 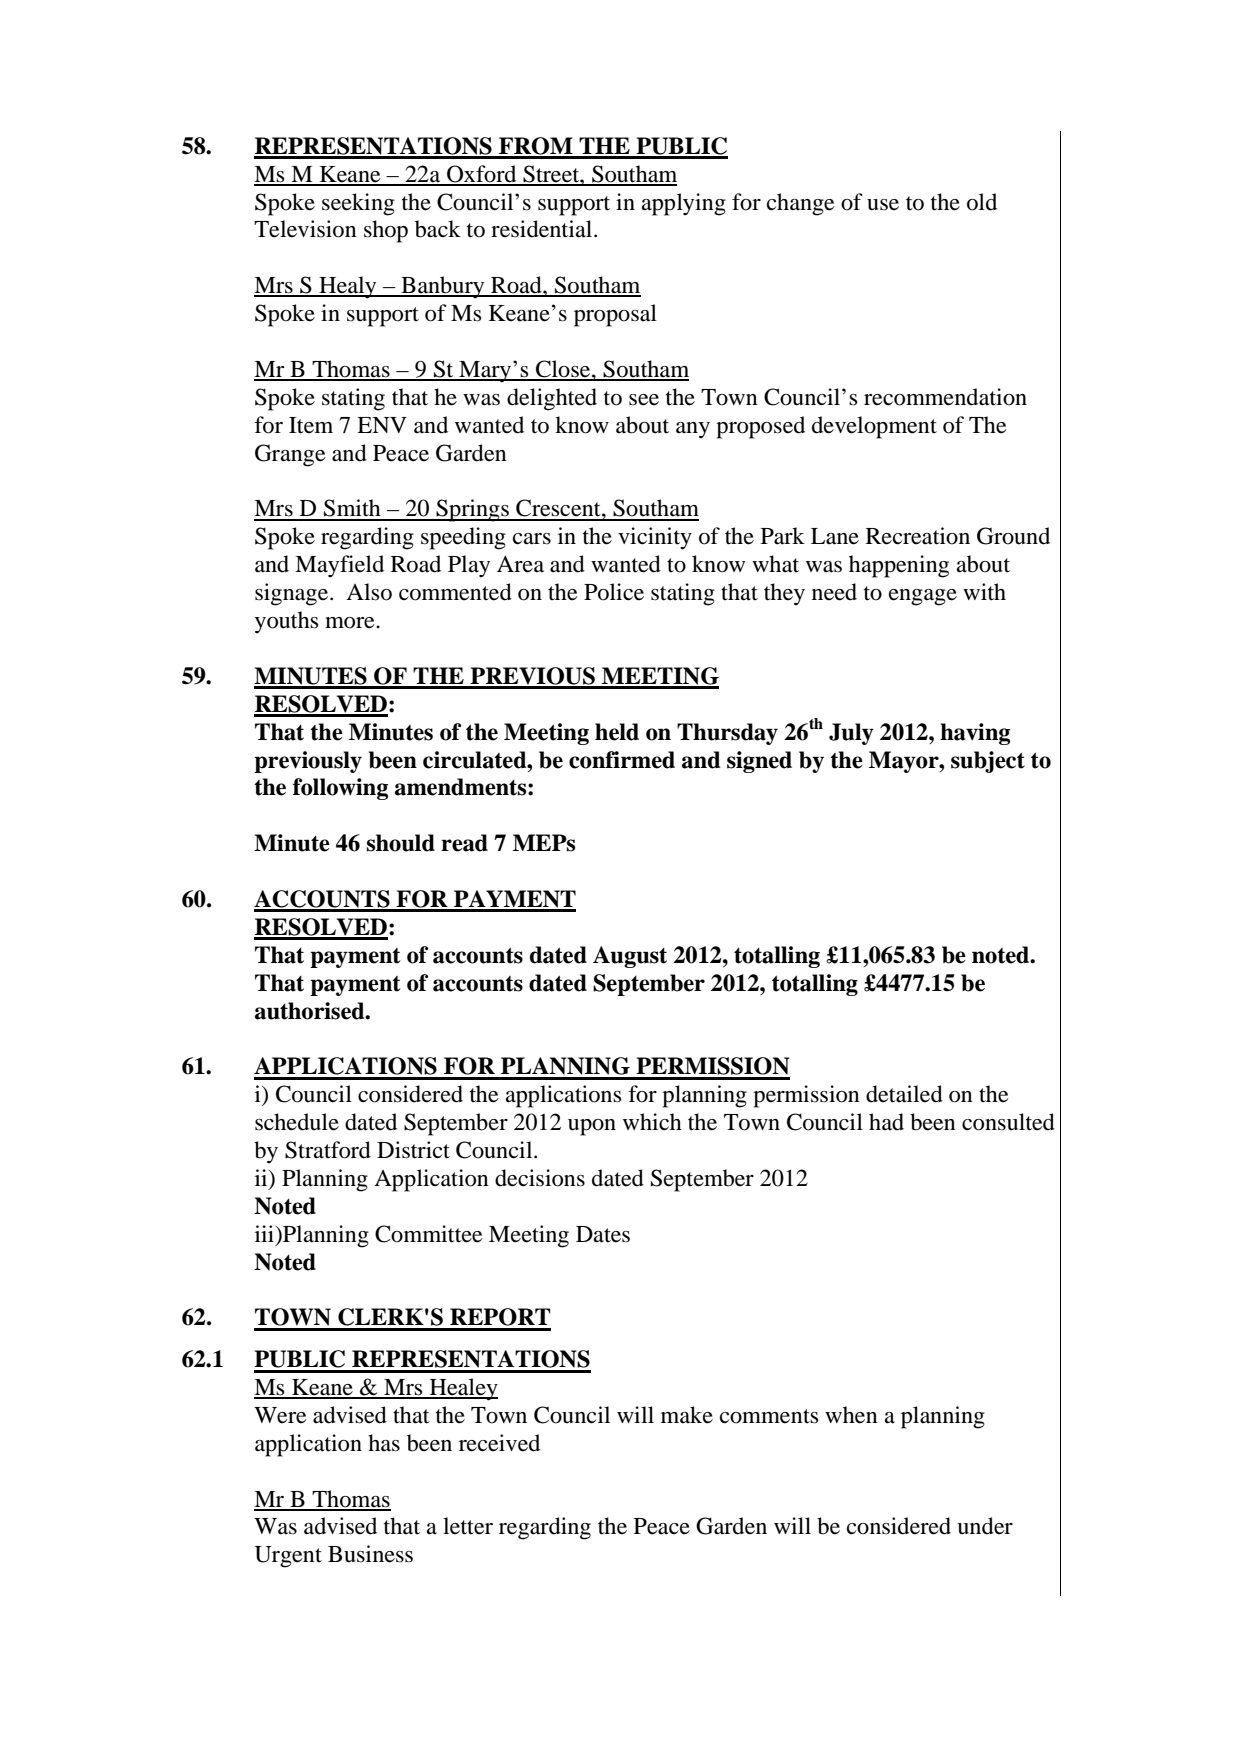 What do you see at coordinates (684, 204) in the screenshot?
I see `applying` at bounding box center [684, 204].
